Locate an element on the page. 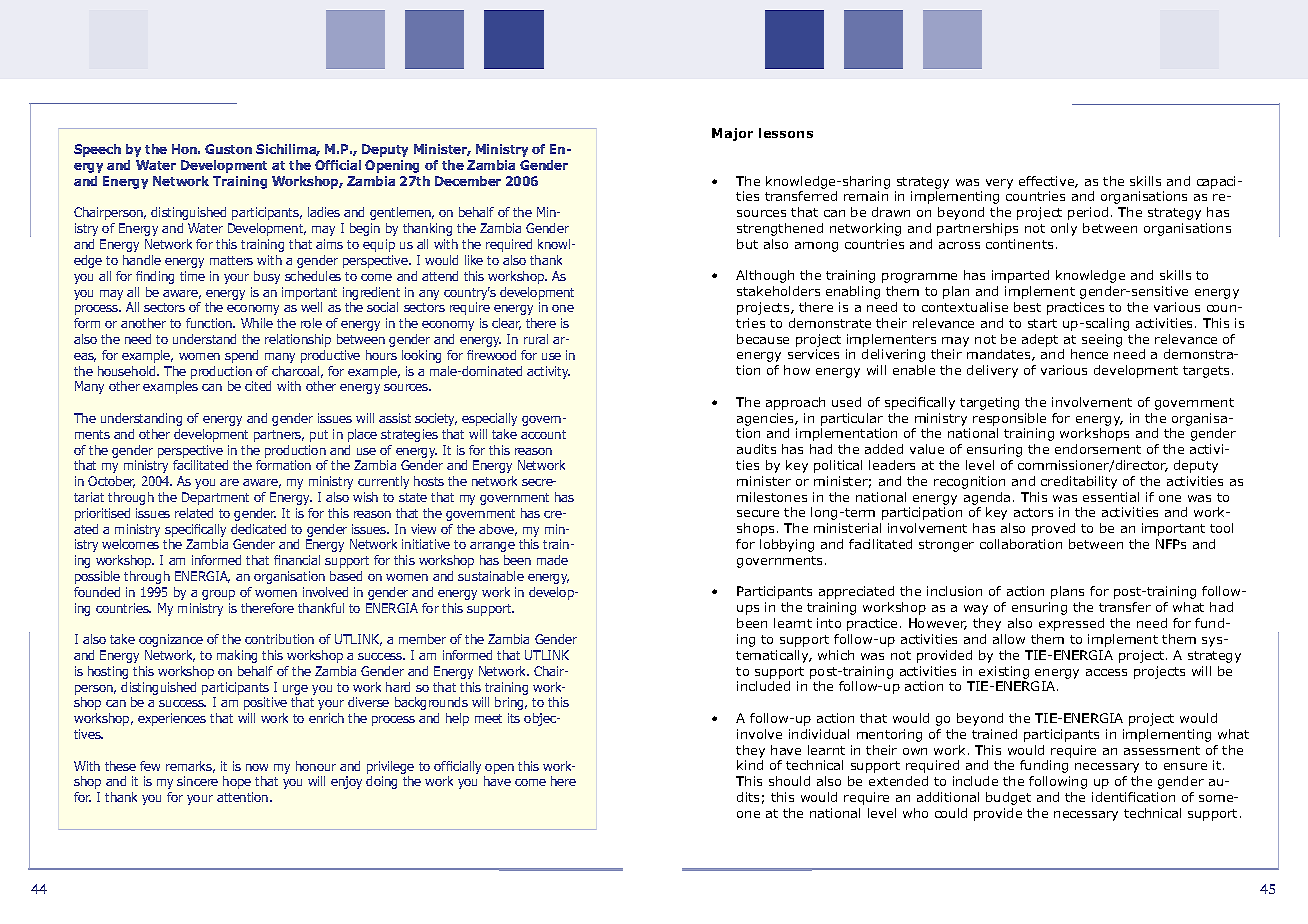  While is located at coordinates (257, 323).
